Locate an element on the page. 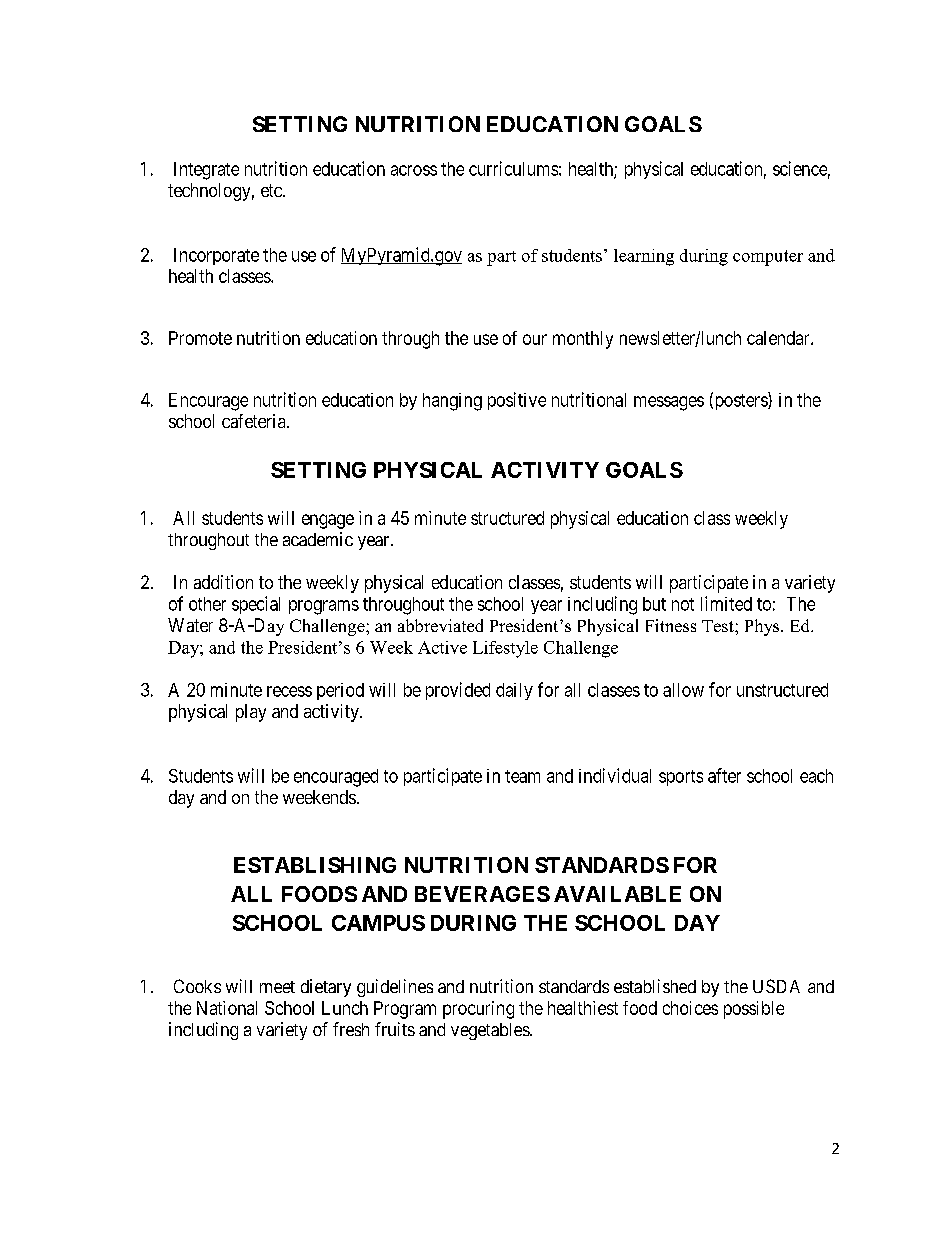  positive is located at coordinates (517, 401).
